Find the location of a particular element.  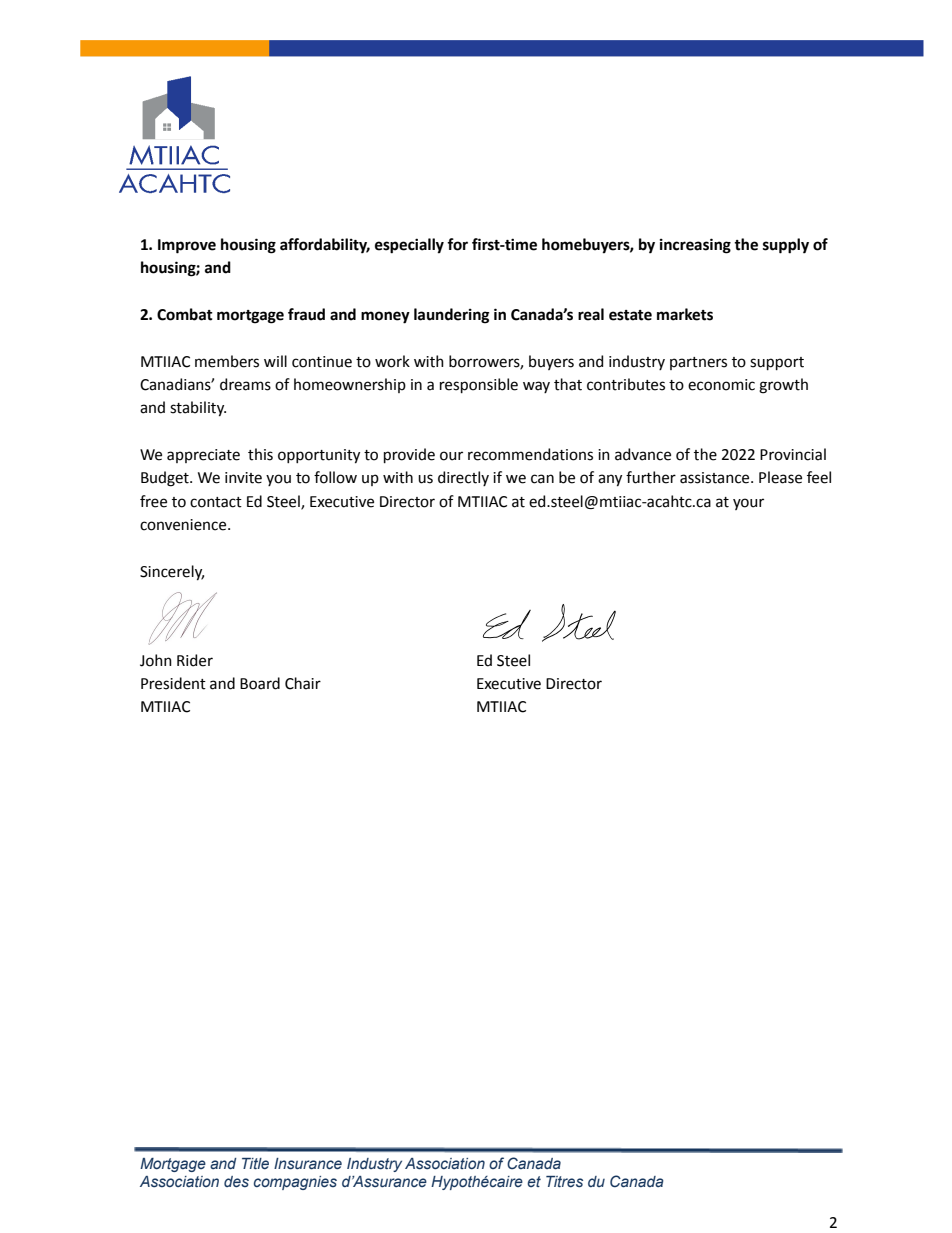

Chair is located at coordinates (303, 683).
